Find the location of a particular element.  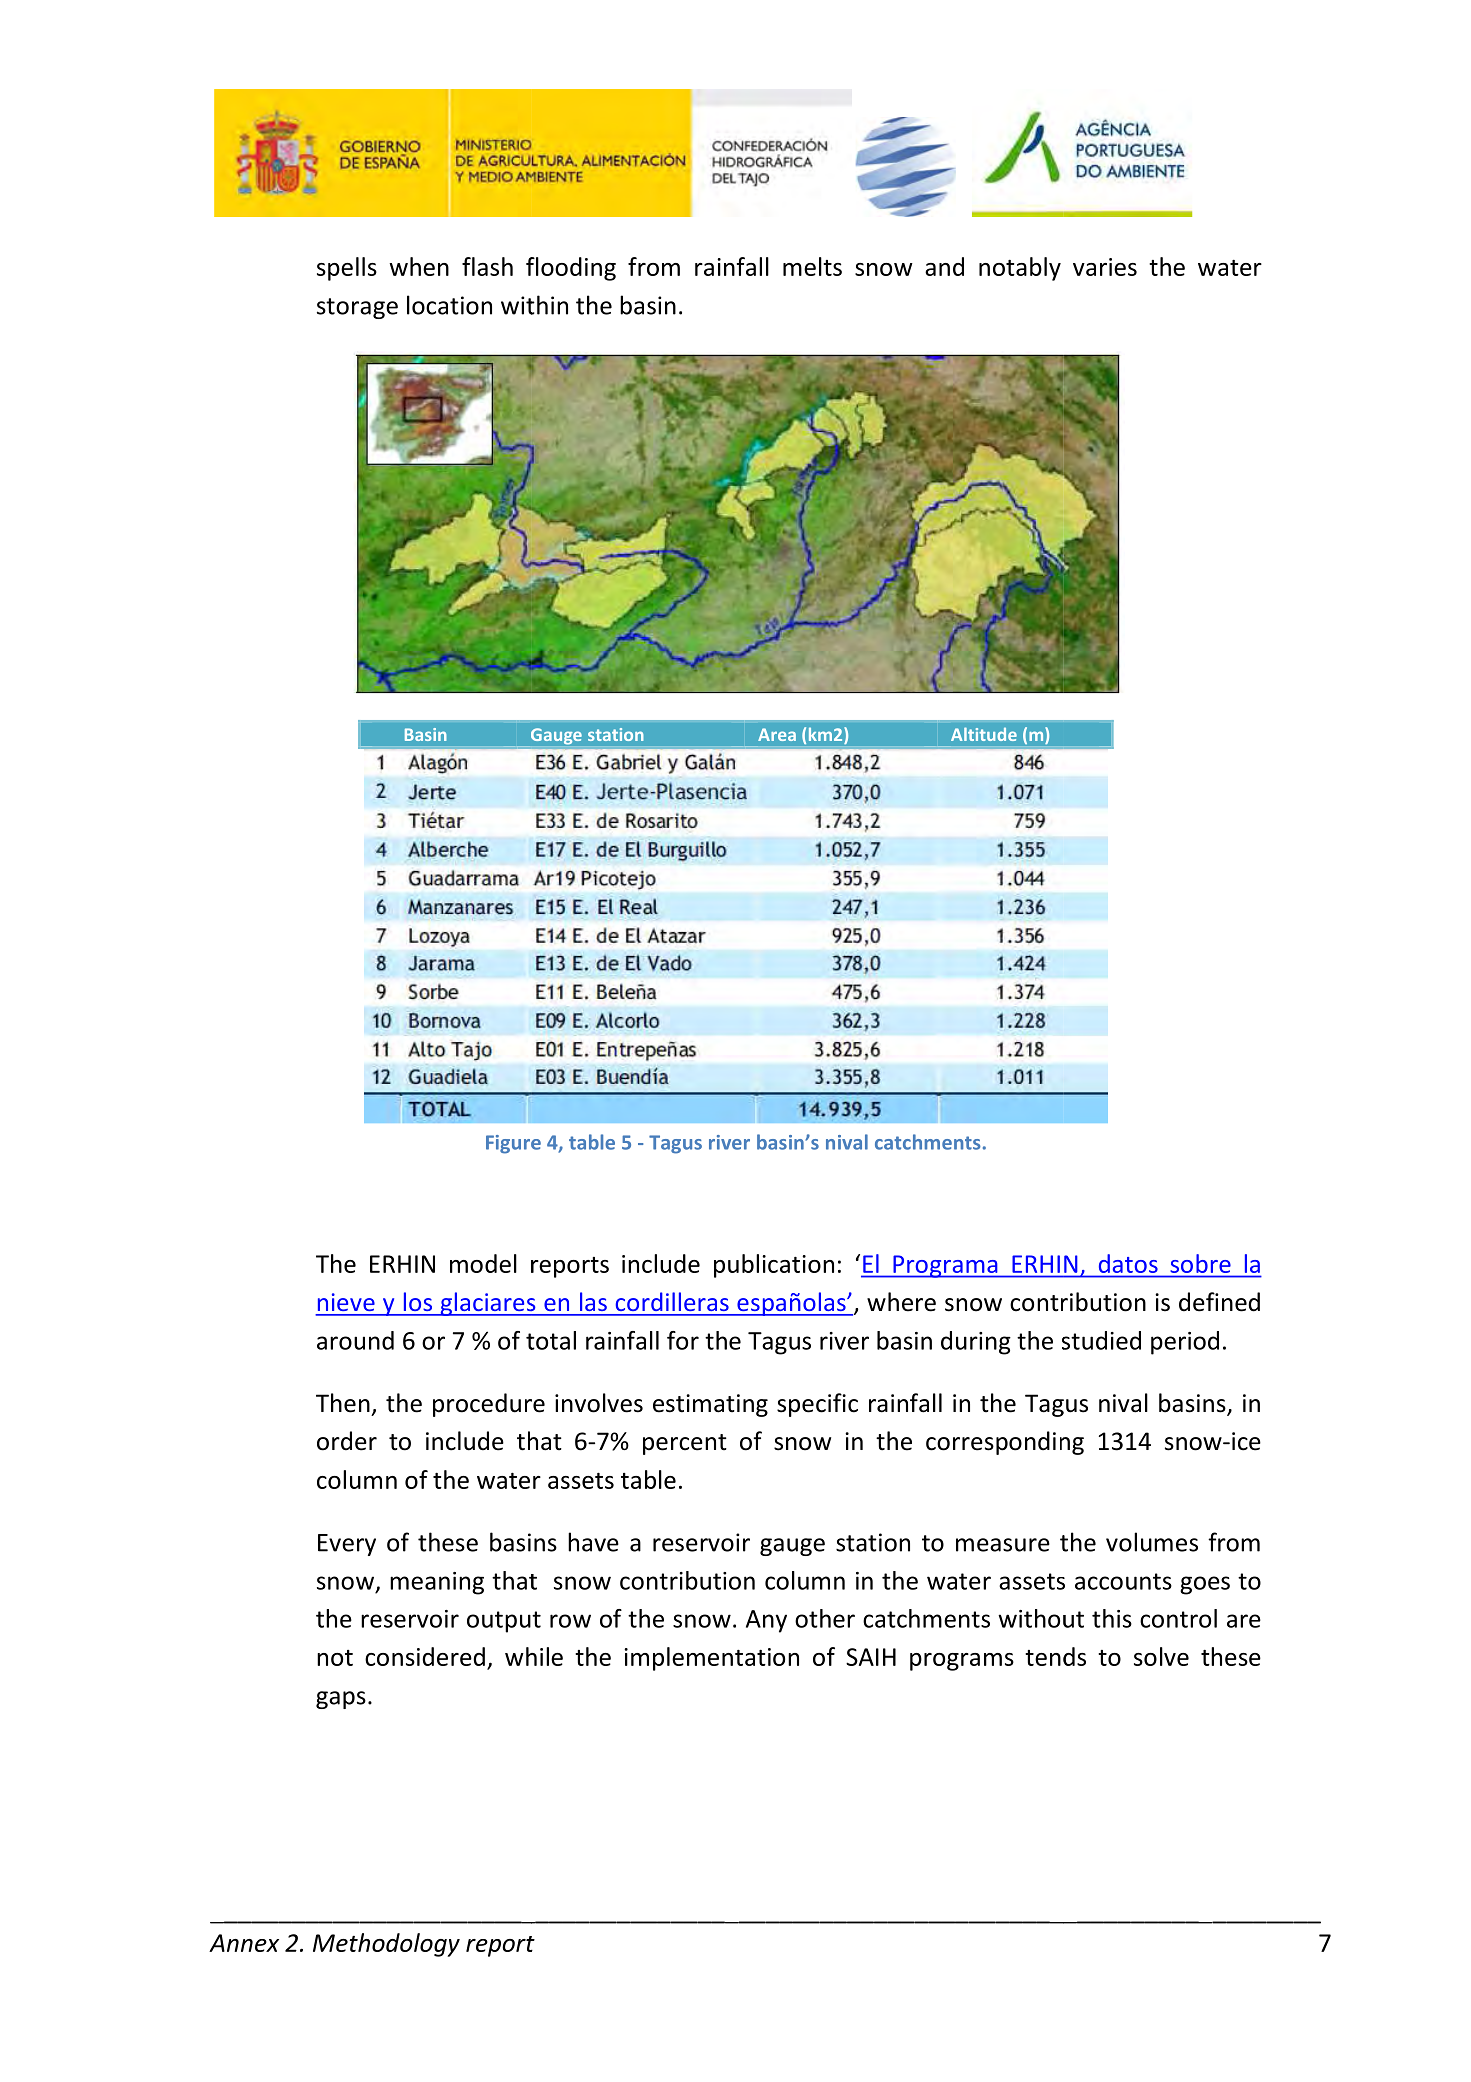

solve is located at coordinates (1161, 1656).
